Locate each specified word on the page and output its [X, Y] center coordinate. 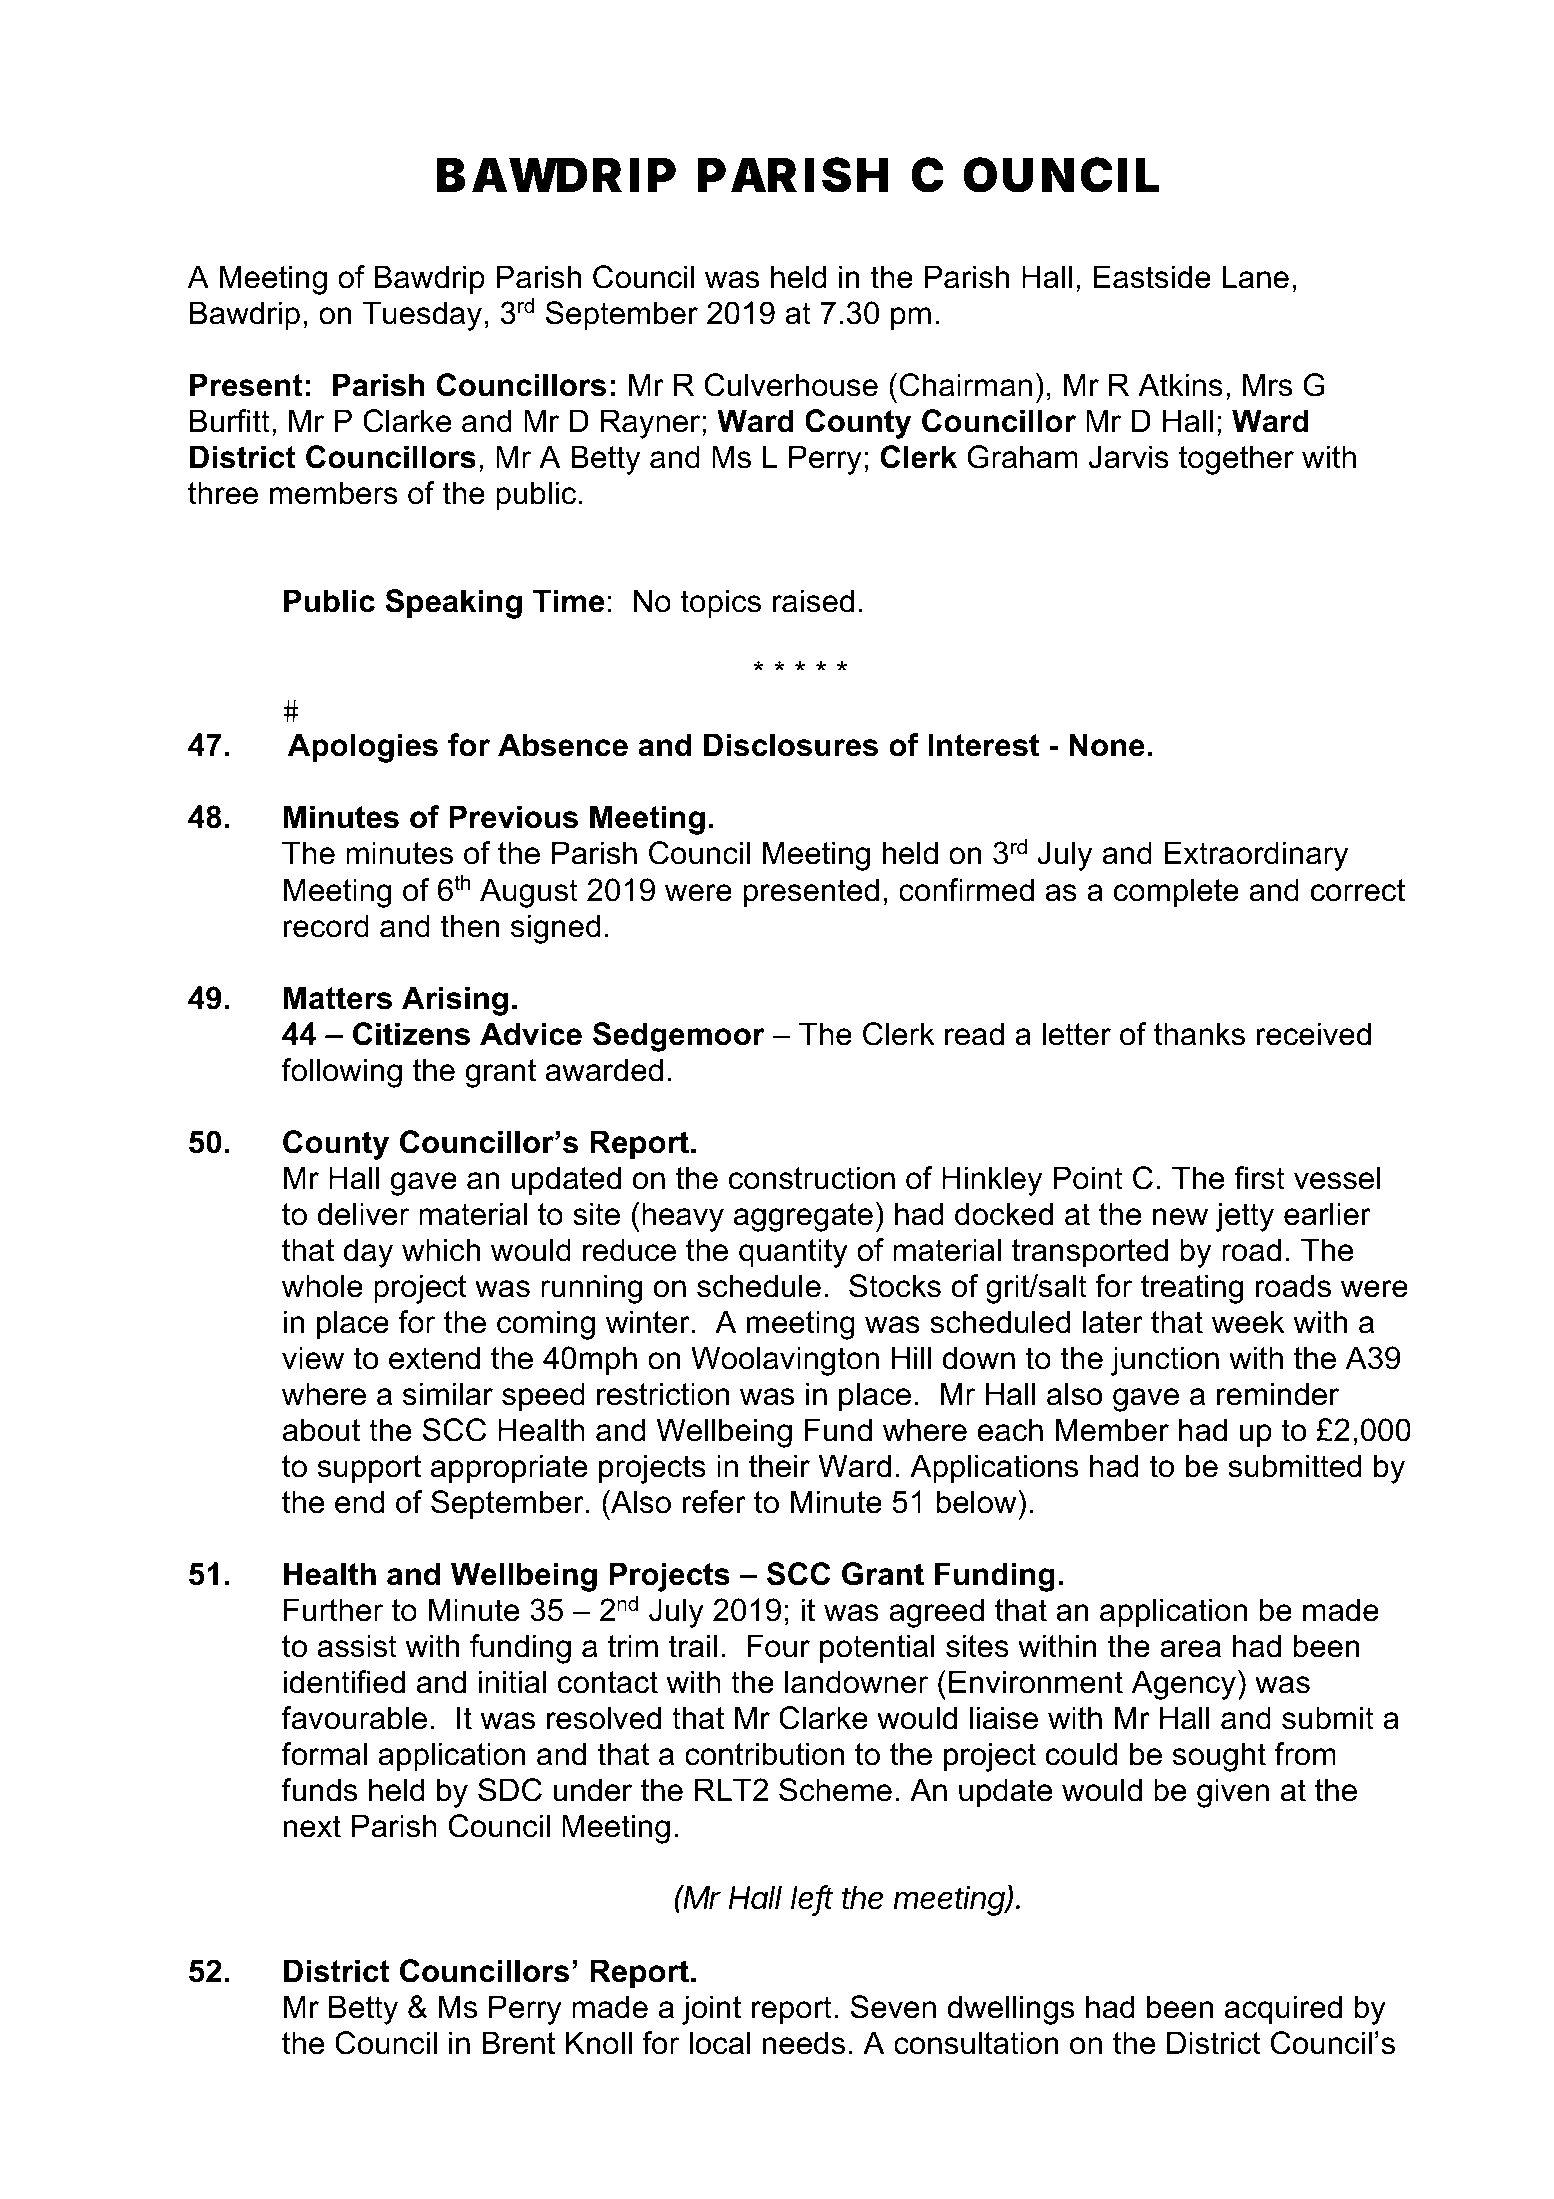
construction [812, 1178]
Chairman [966, 385]
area [1190, 1649]
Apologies [363, 748]
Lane [1255, 277]
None [1107, 745]
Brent [518, 2043]
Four [778, 1646]
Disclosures [791, 745]
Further [334, 1610]
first [1259, 1178]
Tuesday [422, 316]
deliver [364, 1214]
